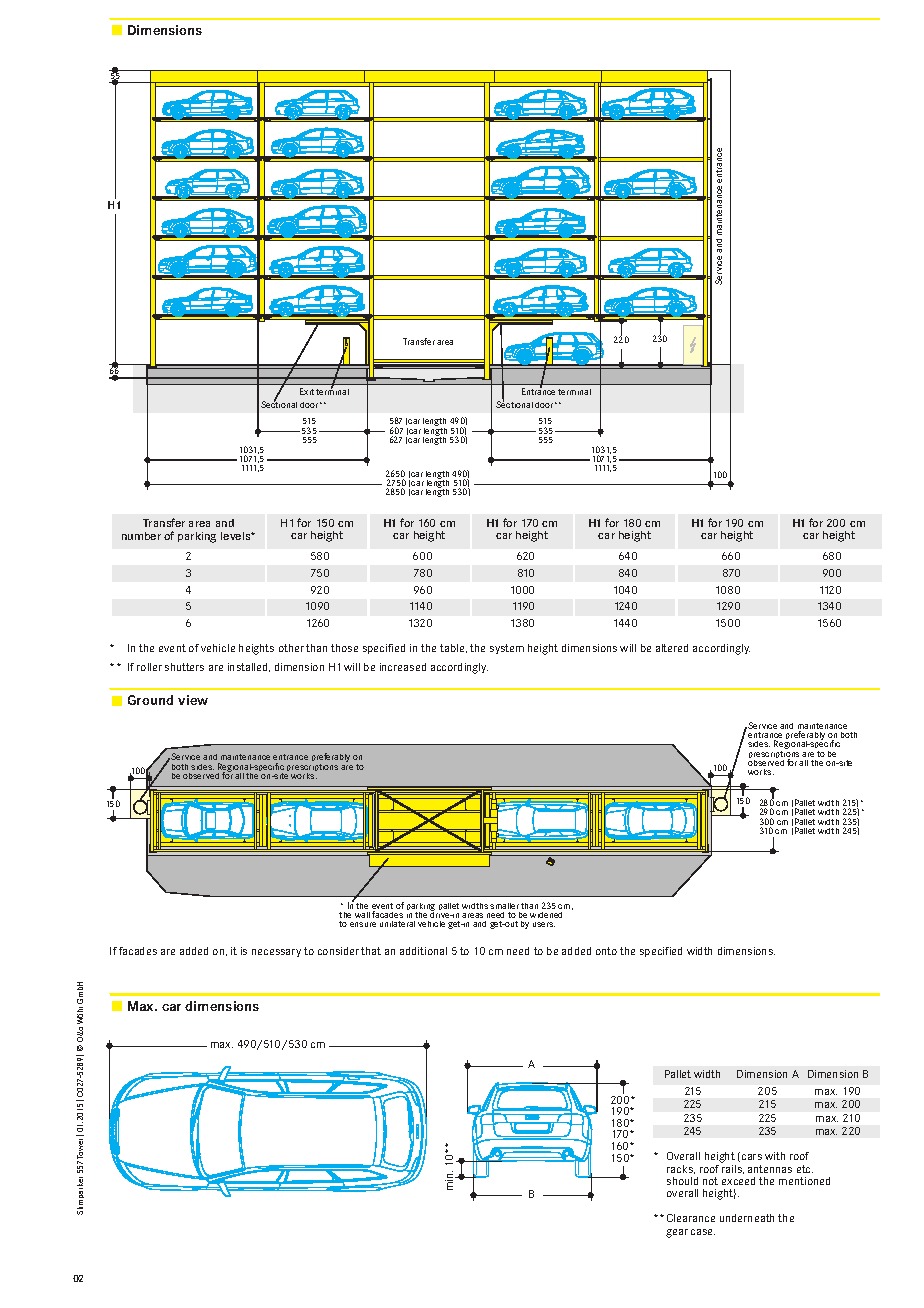 The image size is (924, 1308). What do you see at coordinates (672, 648) in the screenshot?
I see `altered` at bounding box center [672, 648].
